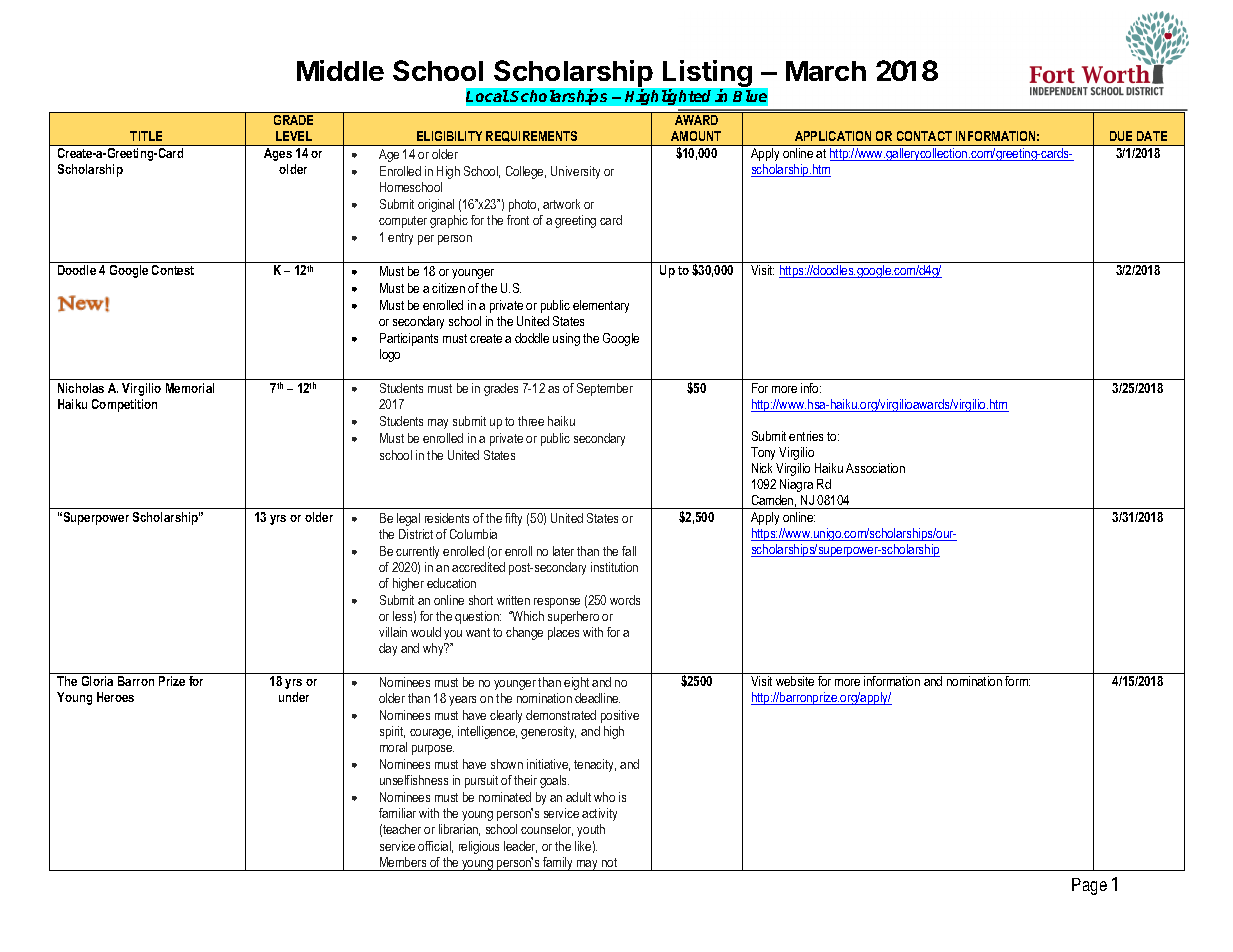  I want to click on DATE, so click(1152, 136).
